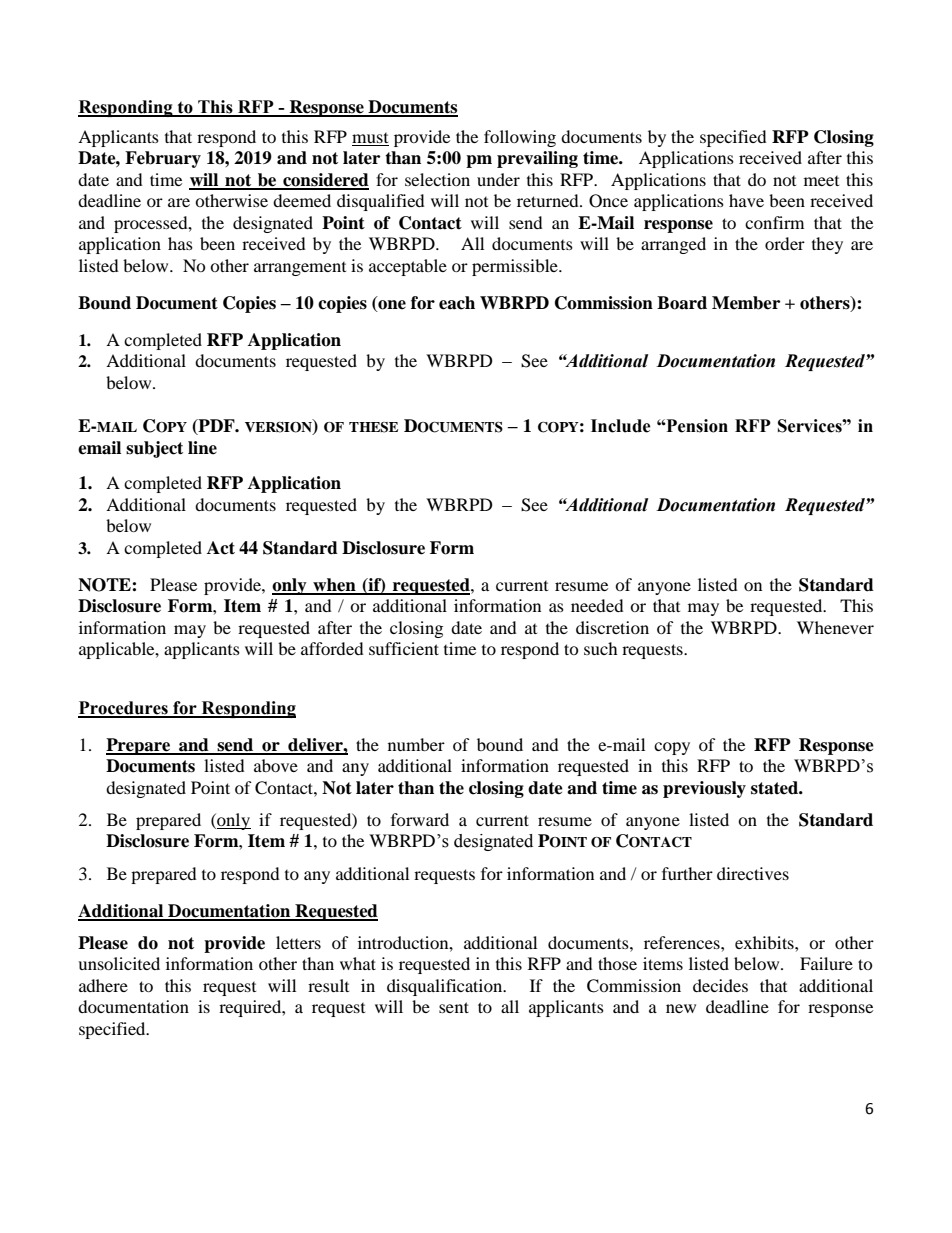 The image size is (952, 1233). I want to click on disqualification, so click(446, 987).
